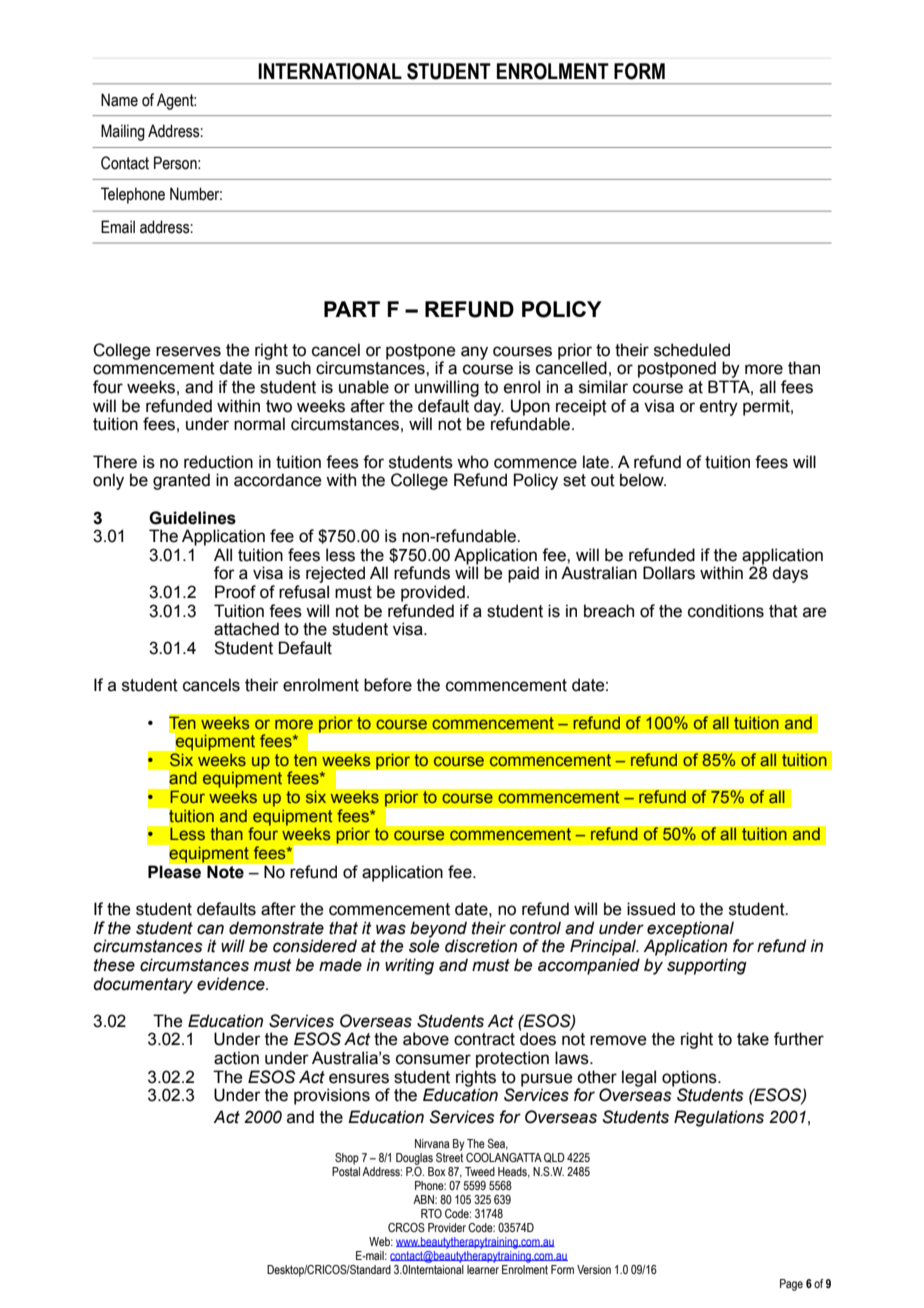 The image size is (924, 1308). I want to click on scheduled, so click(692, 350).
